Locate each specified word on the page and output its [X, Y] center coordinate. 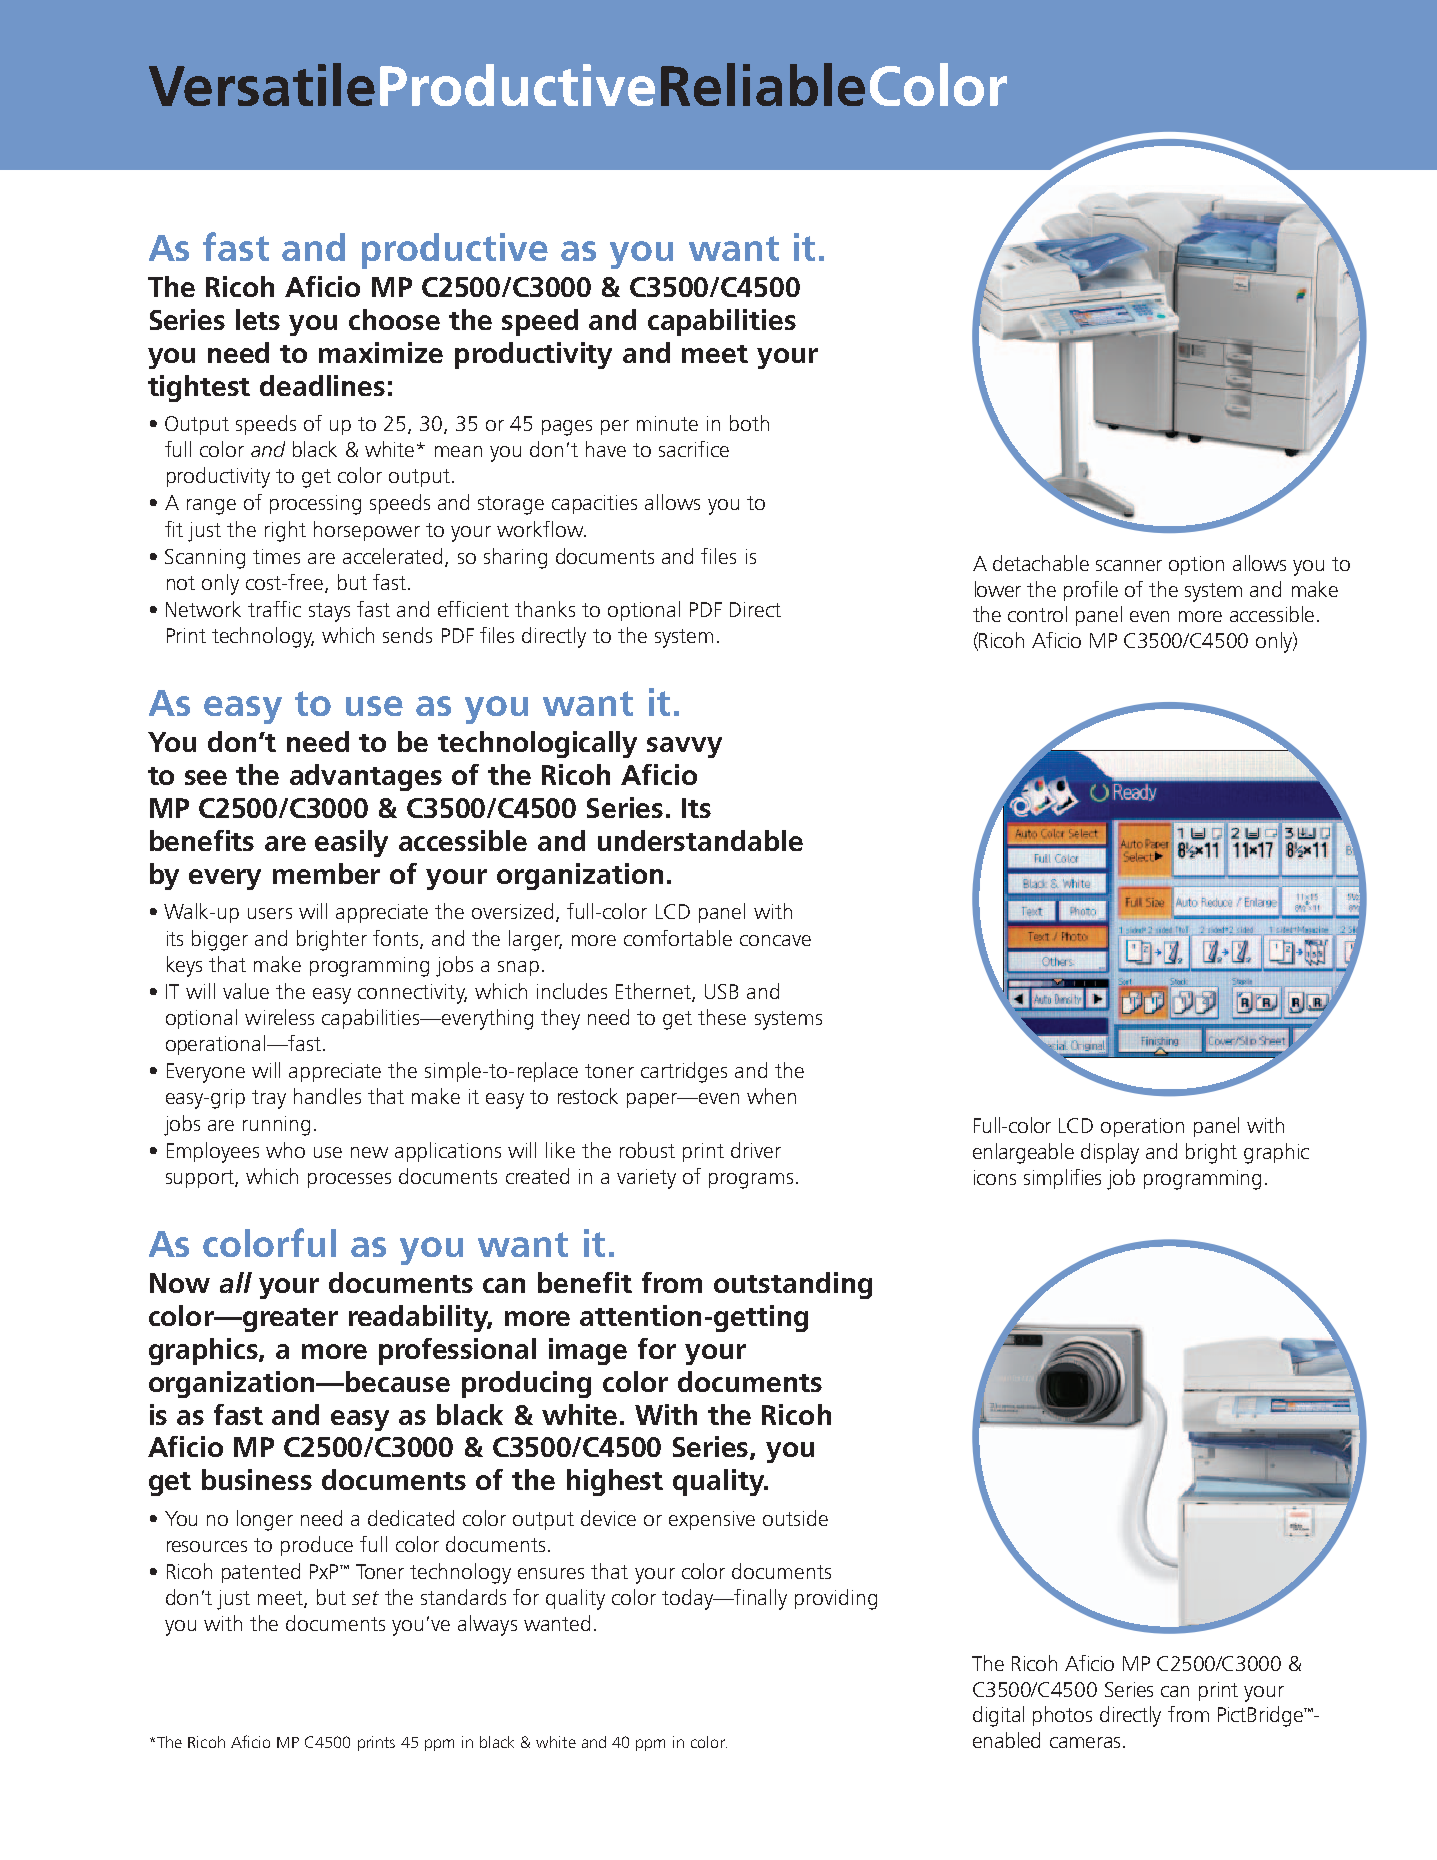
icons [995, 1177]
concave [775, 940]
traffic [274, 609]
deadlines [322, 385]
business [257, 1479]
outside [795, 1518]
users [270, 913]
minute [667, 423]
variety [646, 1179]
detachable [1041, 563]
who [285, 1150]
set [365, 1598]
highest [615, 1482]
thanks [545, 609]
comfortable [678, 938]
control [1037, 614]
